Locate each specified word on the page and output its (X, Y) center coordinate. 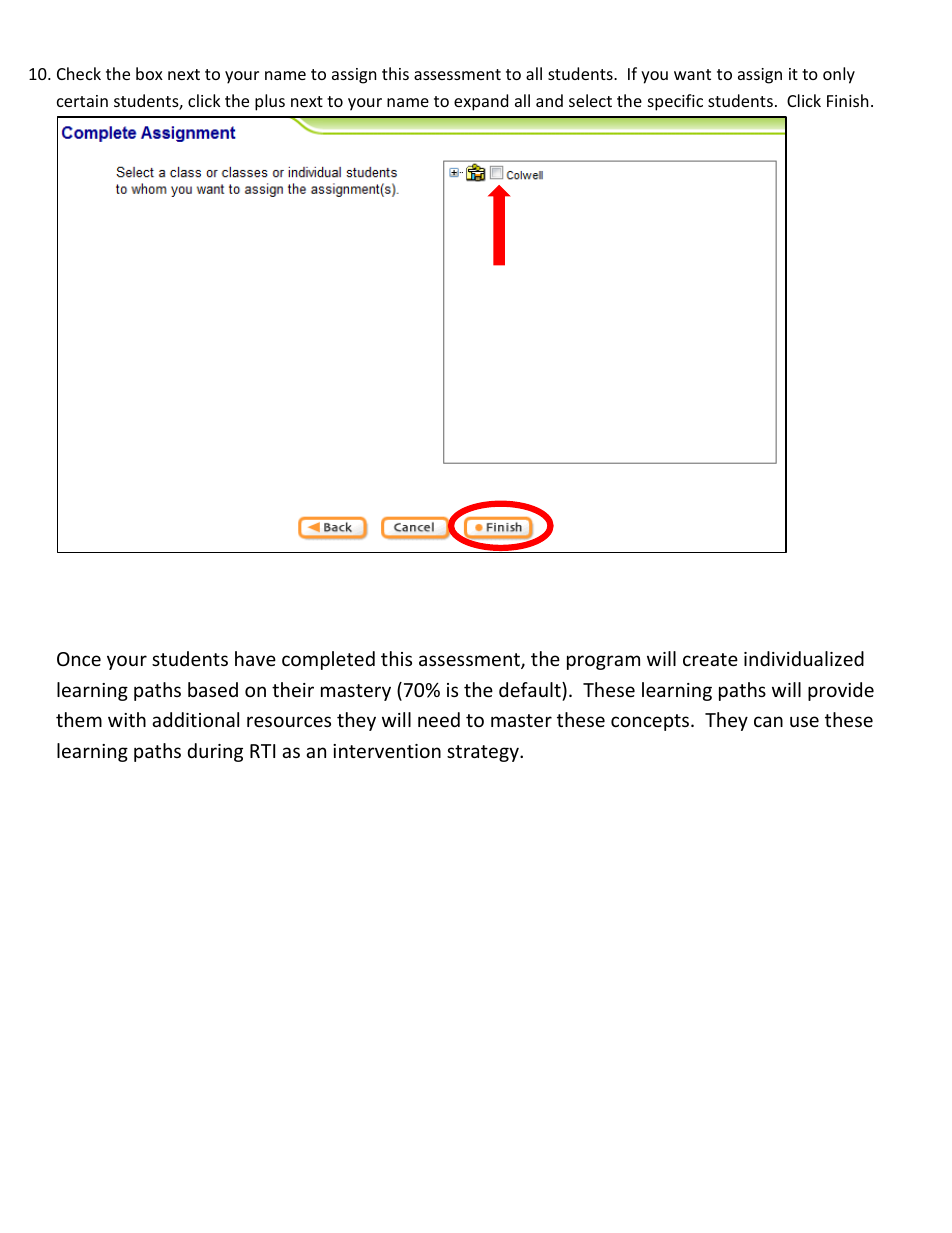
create (710, 659)
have (255, 658)
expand (481, 102)
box (149, 73)
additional (195, 719)
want (692, 74)
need (439, 719)
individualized (804, 658)
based (213, 689)
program (603, 662)
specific (675, 102)
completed (328, 660)
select (590, 100)
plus (270, 102)
